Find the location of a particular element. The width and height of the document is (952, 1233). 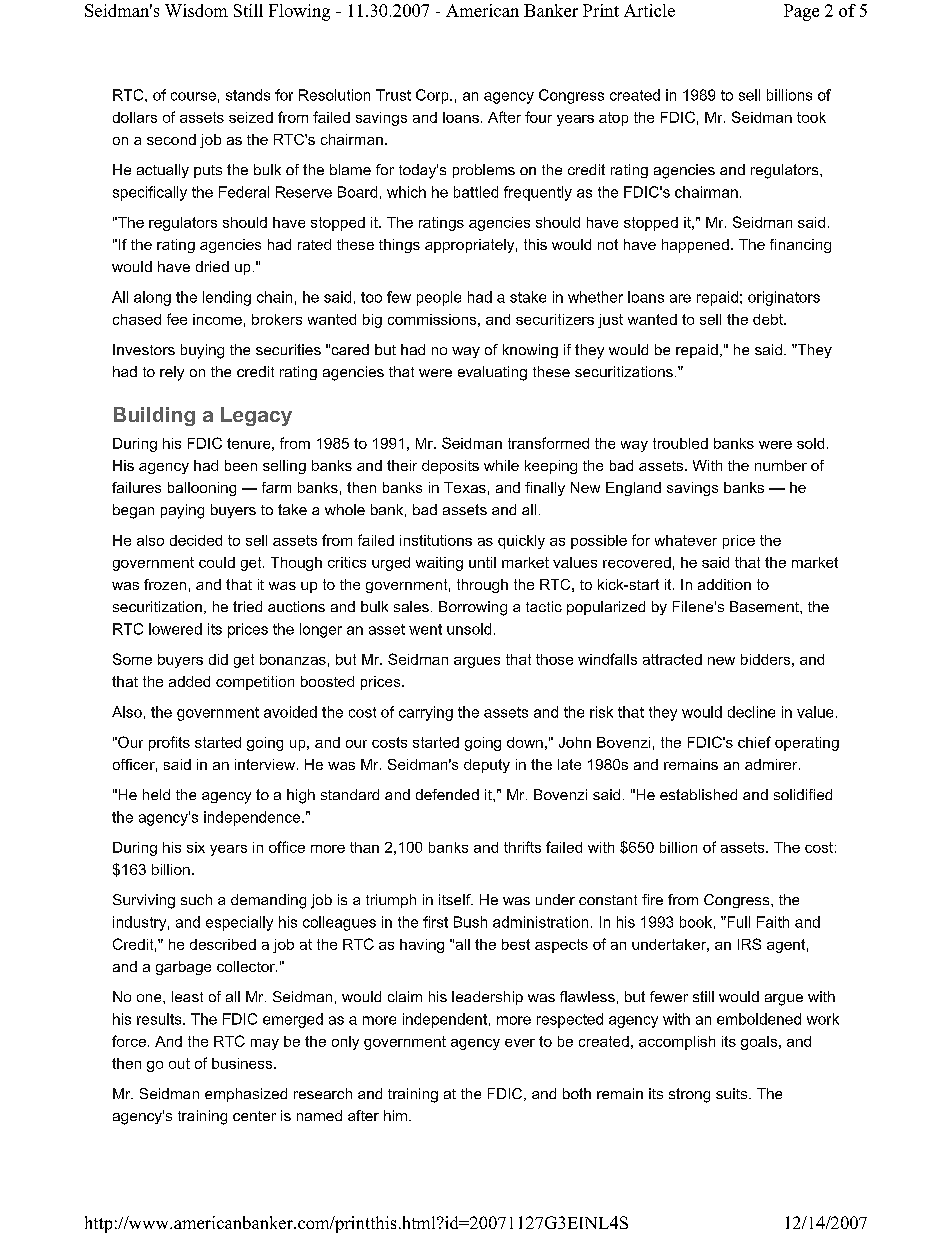

Wisdom is located at coordinates (196, 10).
